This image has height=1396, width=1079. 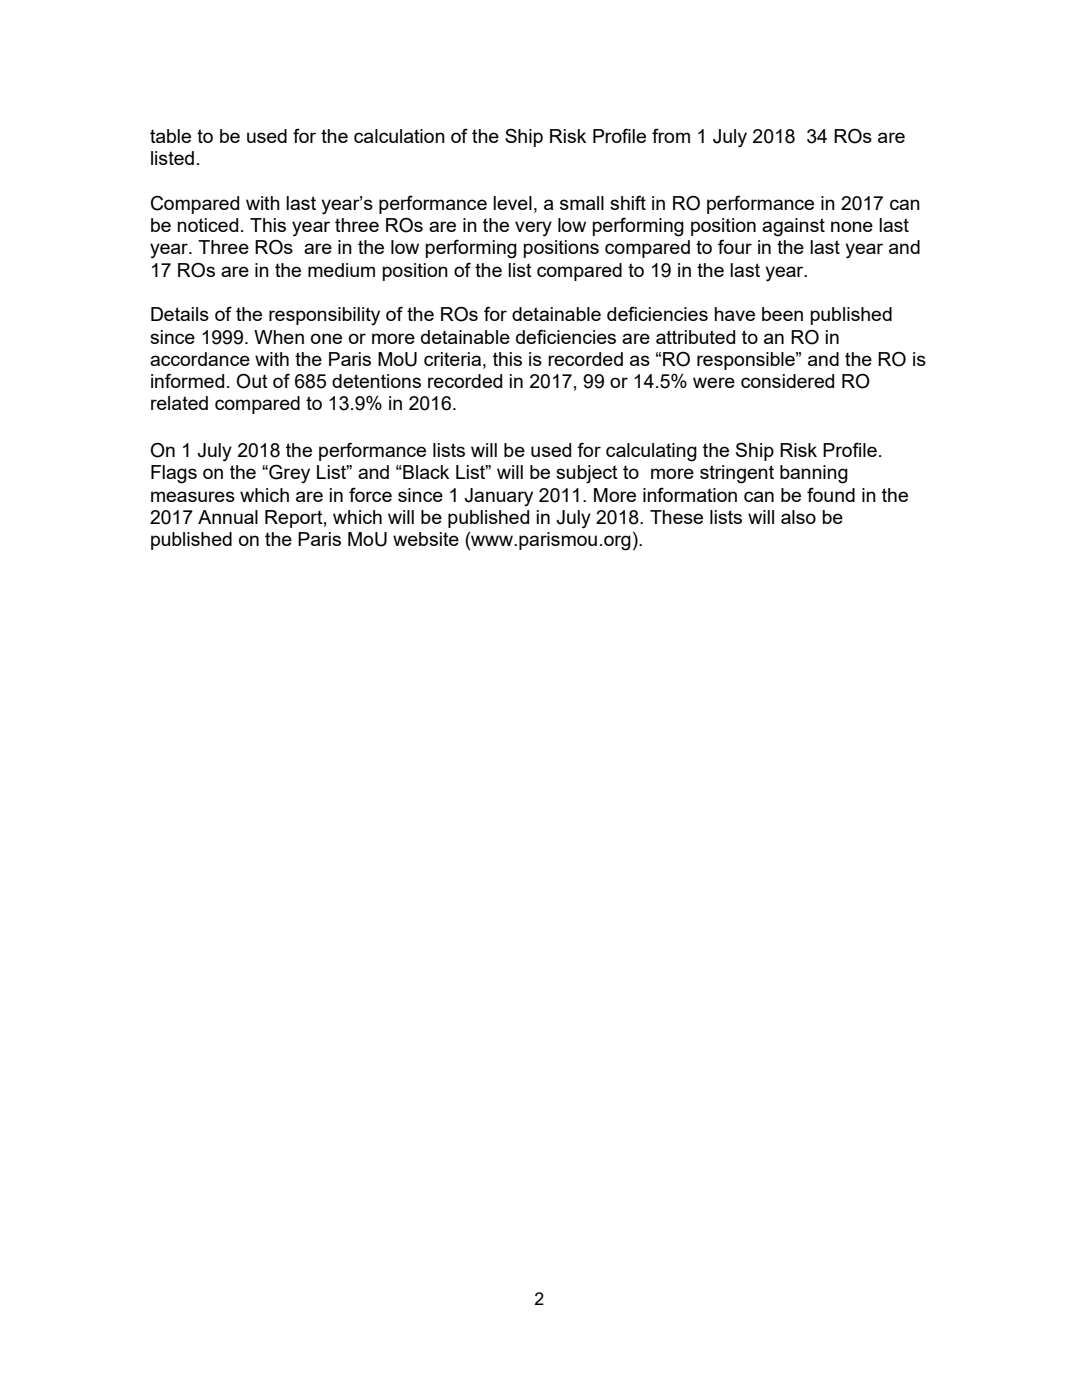 I want to click on attributed, so click(x=695, y=337).
